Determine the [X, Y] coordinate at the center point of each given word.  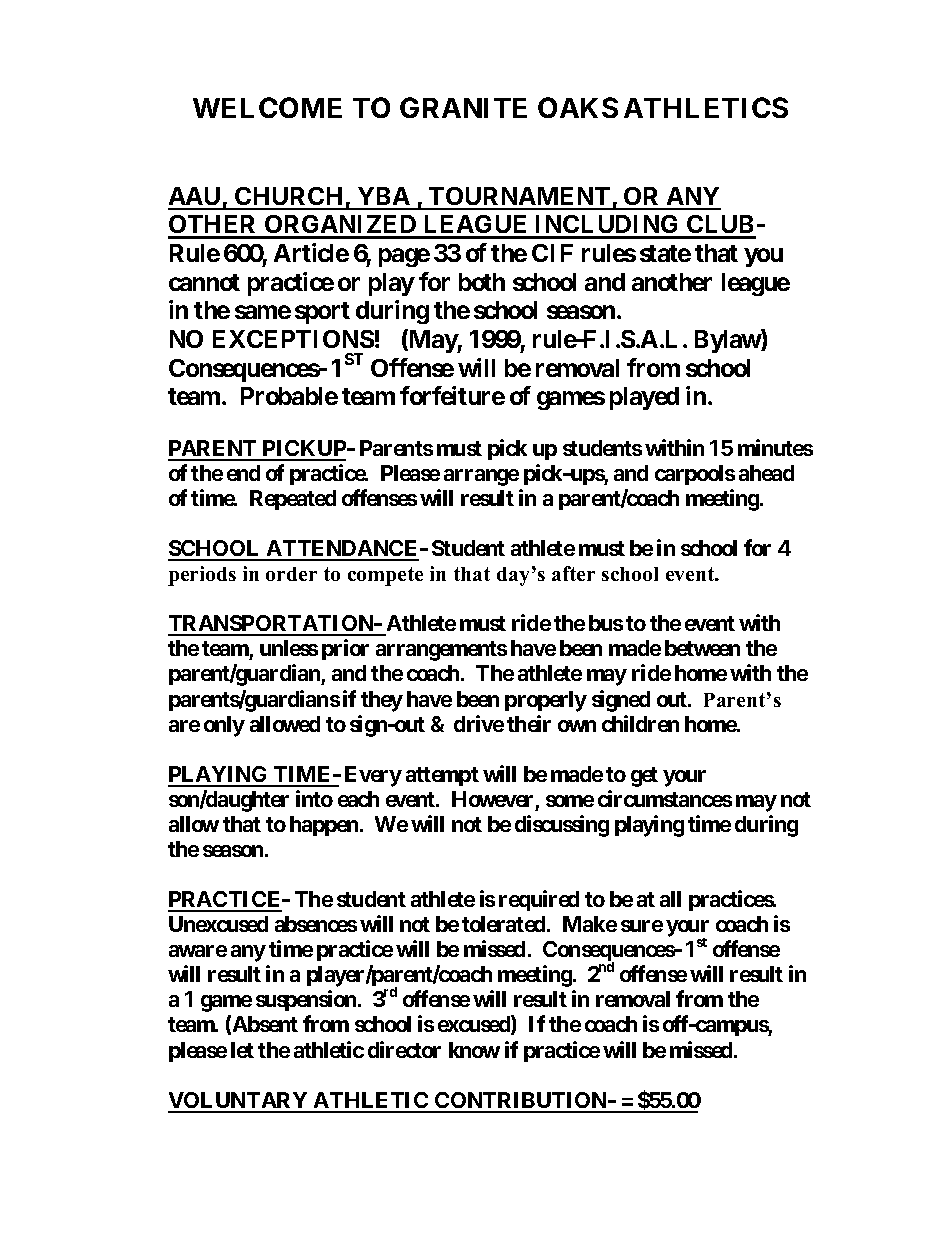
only [224, 726]
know [474, 1050]
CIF [552, 253]
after [573, 573]
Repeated [293, 500]
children [640, 723]
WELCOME [267, 107]
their [529, 723]
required [539, 900]
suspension [306, 1000]
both [482, 282]
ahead [766, 473]
